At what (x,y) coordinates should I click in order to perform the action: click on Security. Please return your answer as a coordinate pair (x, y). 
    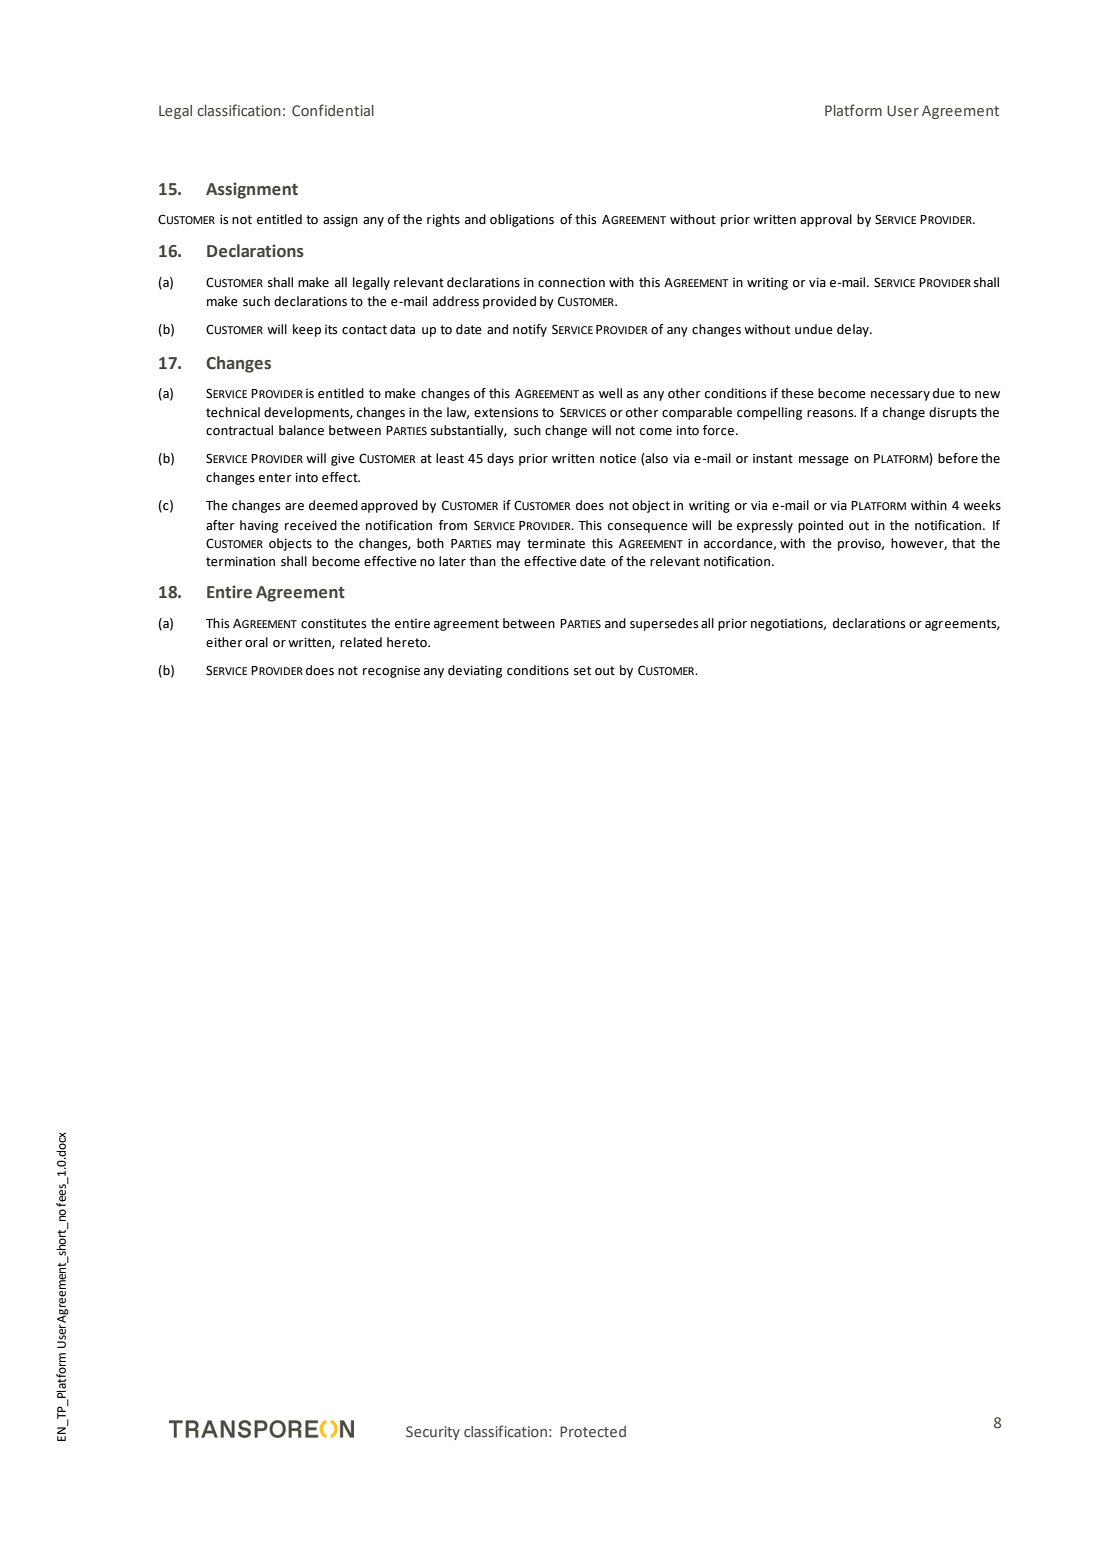
    Looking at the image, I should click on (433, 1433).
